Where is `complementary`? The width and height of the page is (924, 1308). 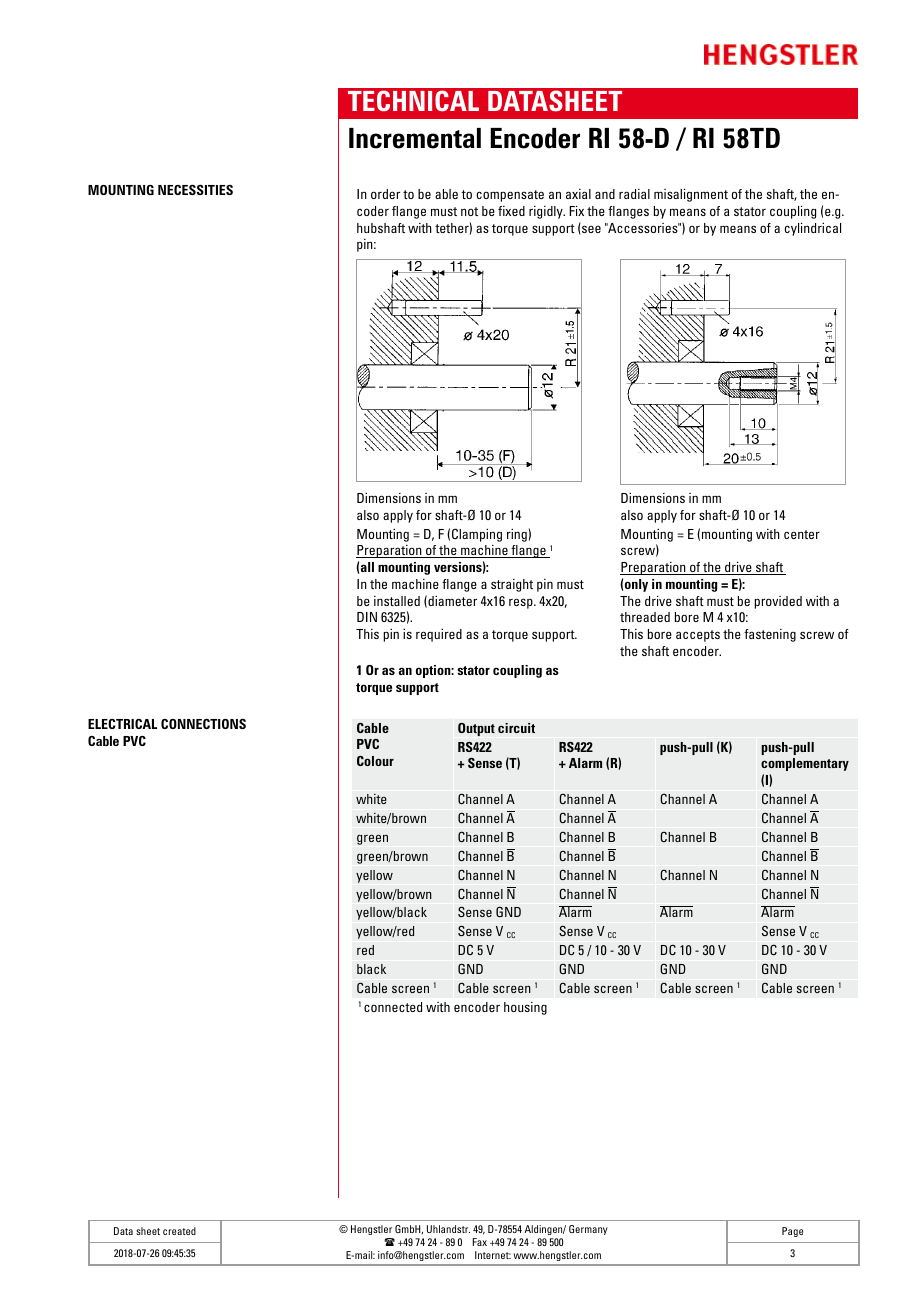
complementary is located at coordinates (805, 764).
